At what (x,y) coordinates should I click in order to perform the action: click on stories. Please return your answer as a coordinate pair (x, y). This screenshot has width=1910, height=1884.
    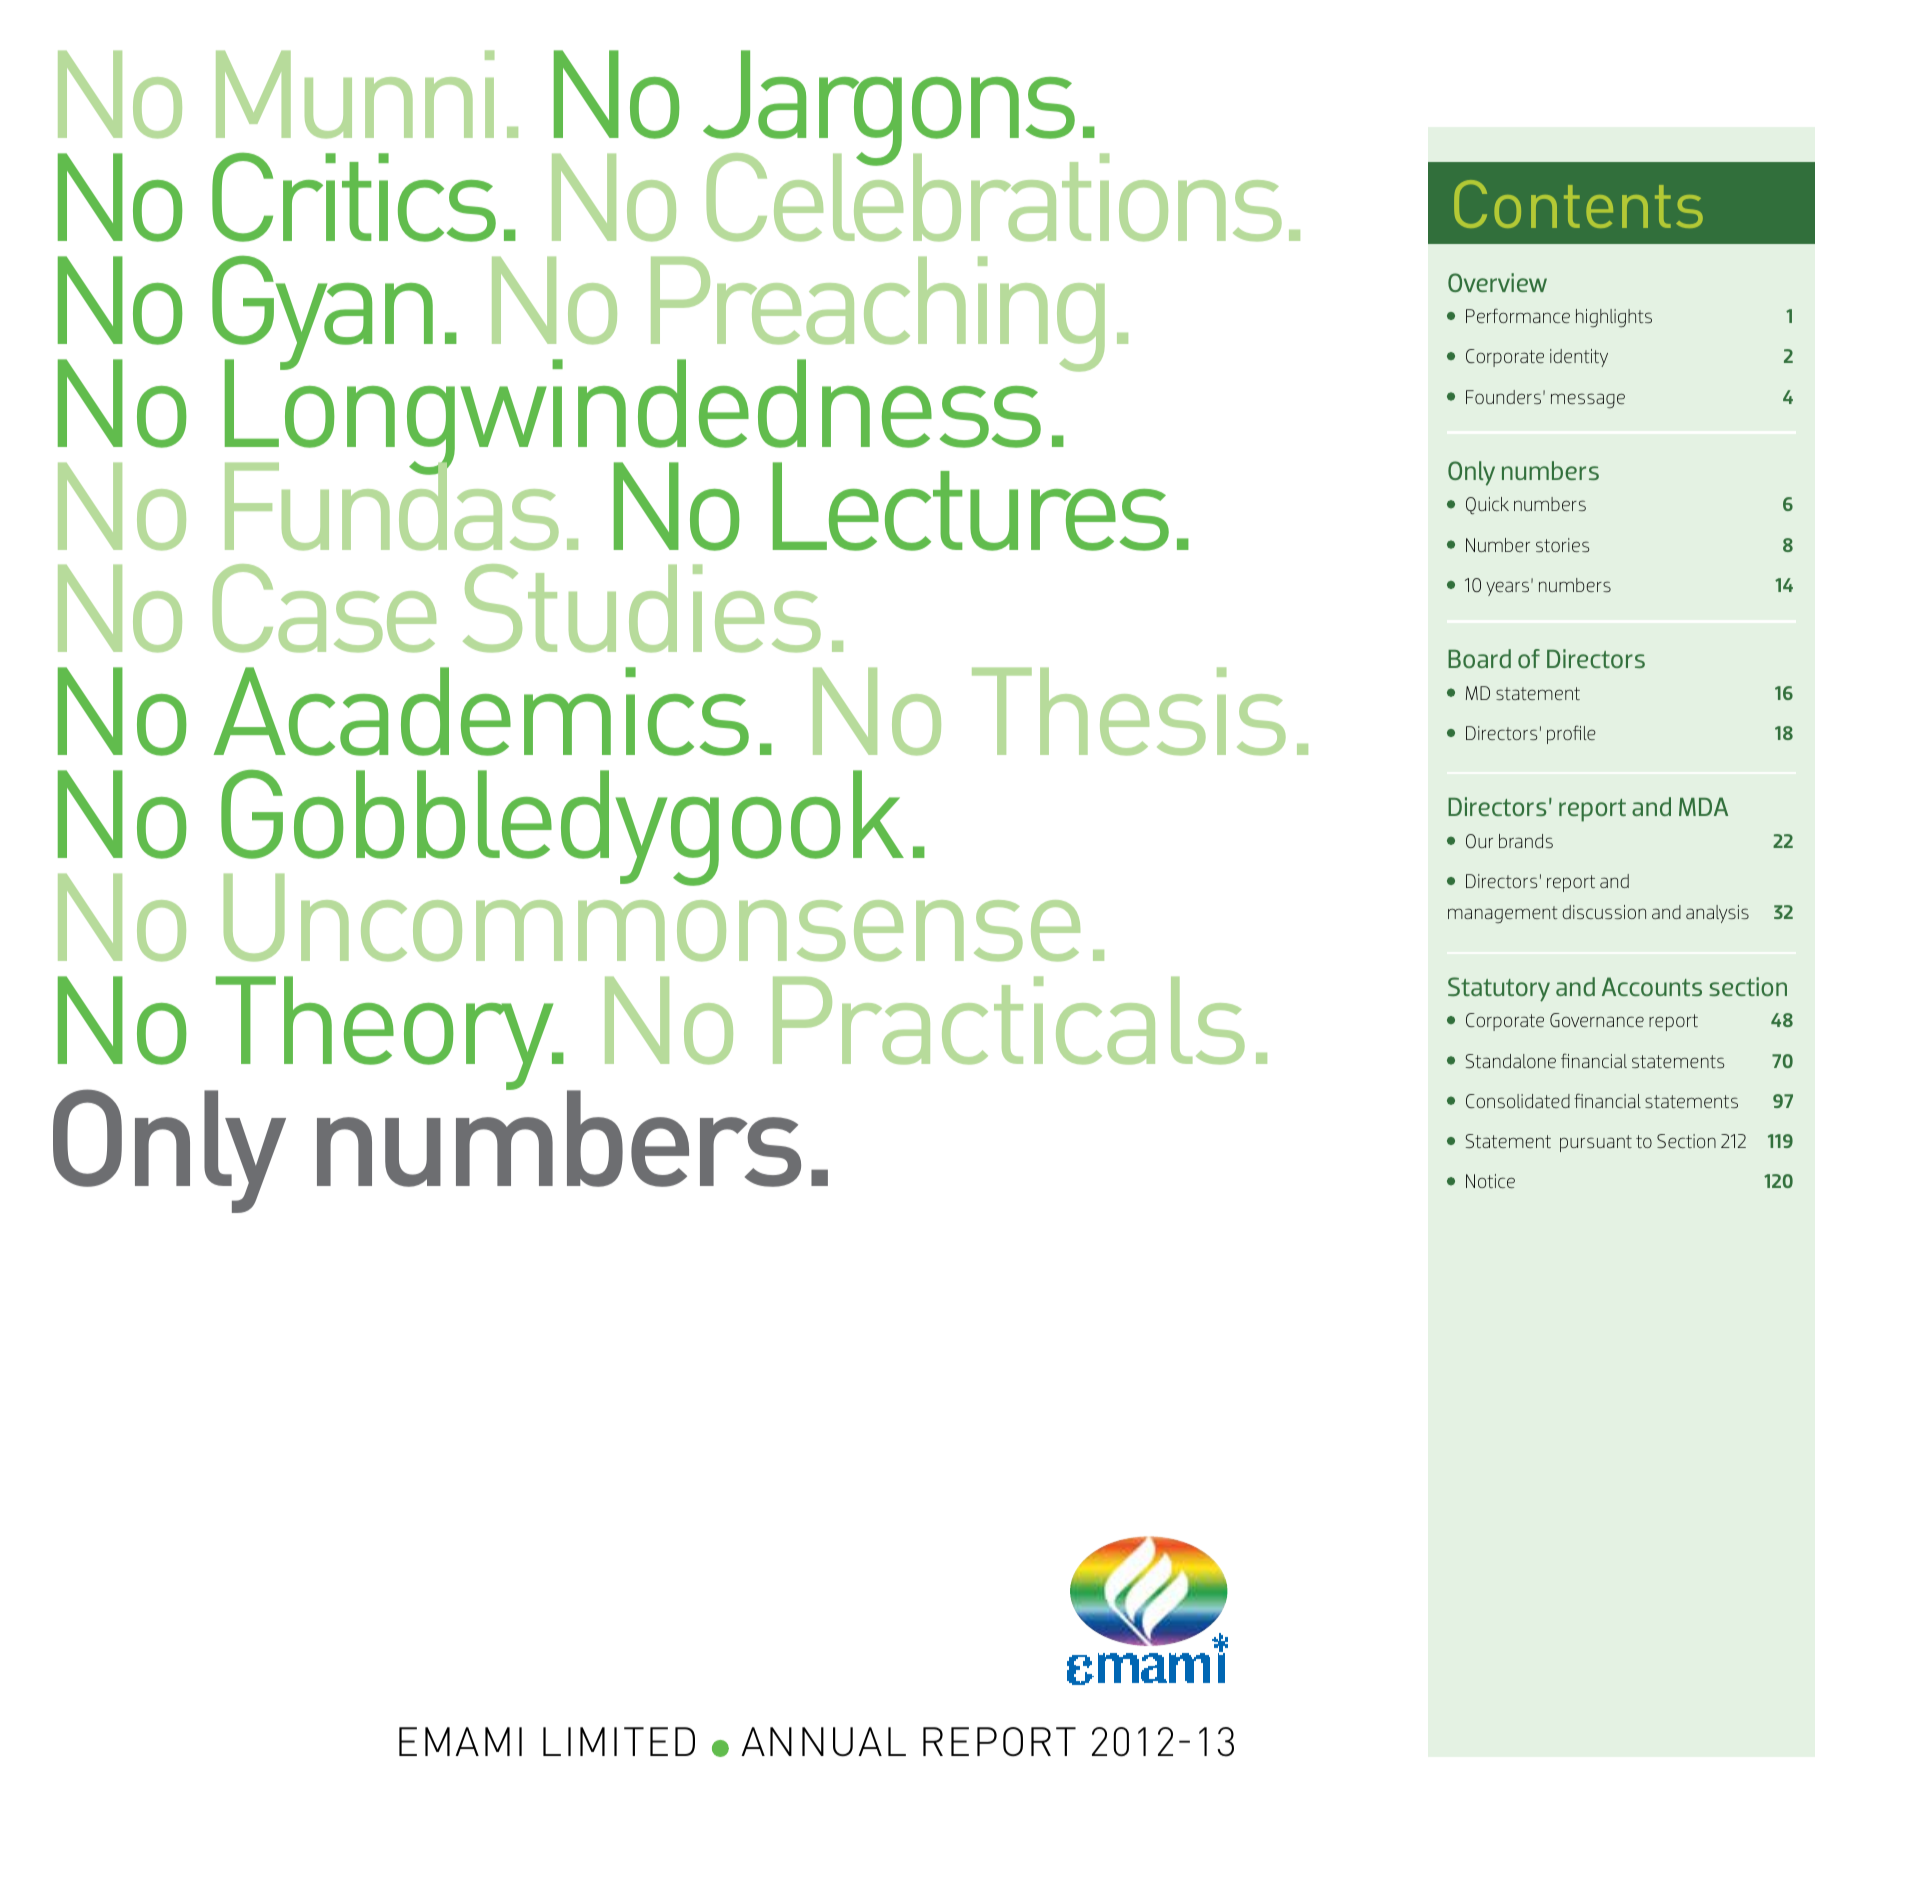
    Looking at the image, I should click on (1563, 545).
